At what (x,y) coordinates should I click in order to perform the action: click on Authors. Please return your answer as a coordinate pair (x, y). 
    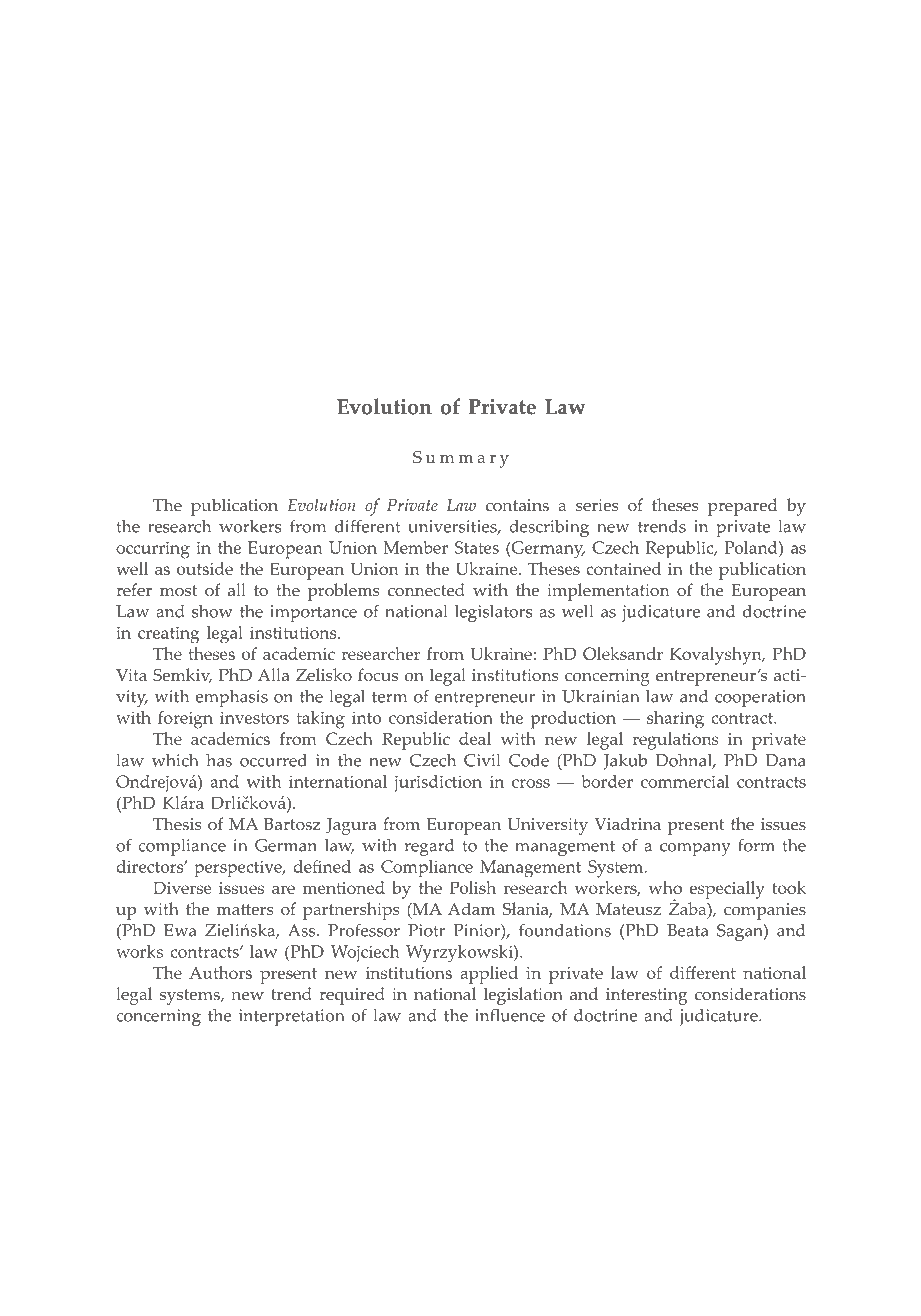
    Looking at the image, I should click on (220, 972).
